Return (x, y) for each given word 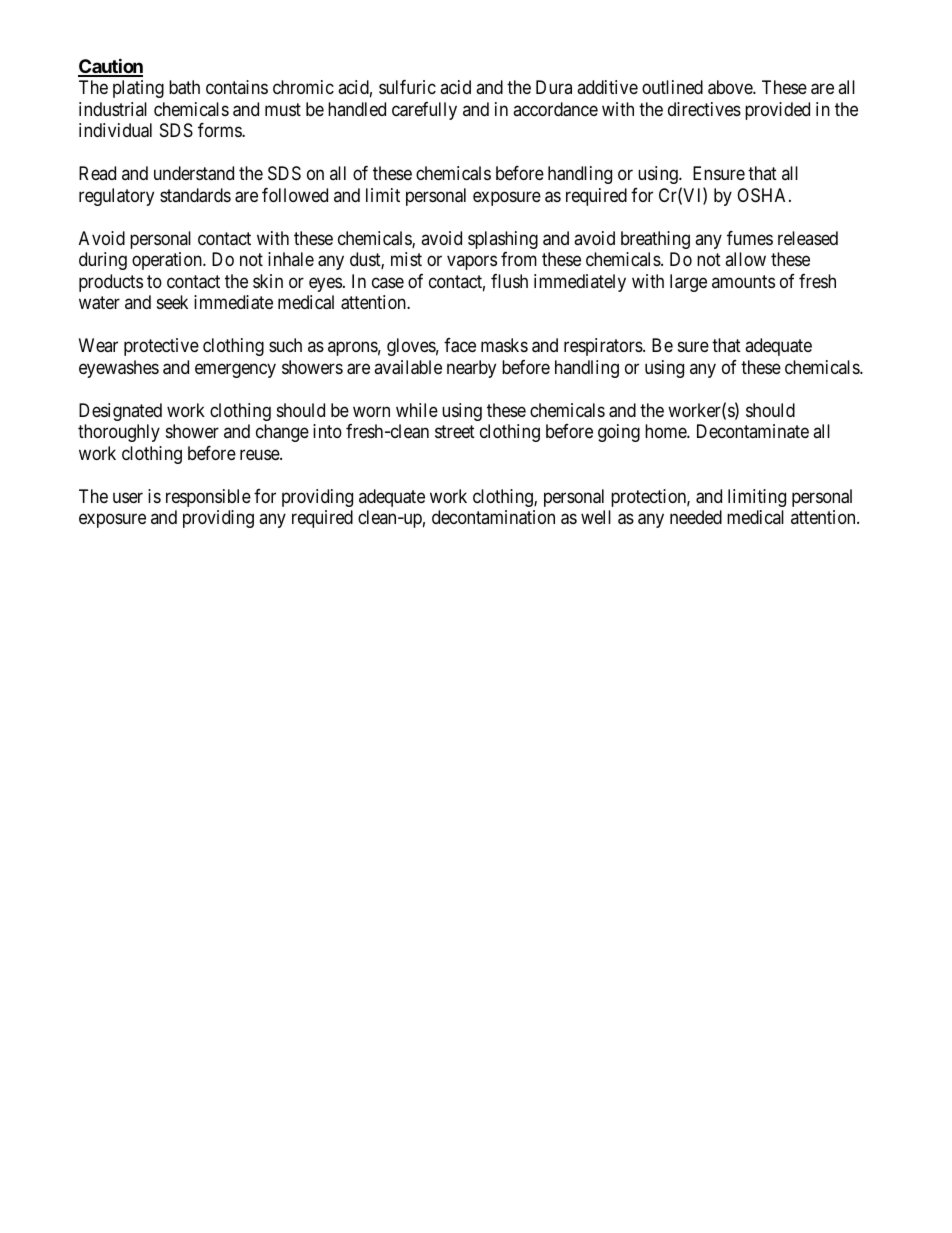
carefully (424, 111)
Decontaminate (753, 431)
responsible (208, 498)
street (455, 431)
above (731, 87)
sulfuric (407, 87)
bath (184, 87)
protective (161, 347)
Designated (120, 412)
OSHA (763, 195)
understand (194, 173)
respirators (604, 347)
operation (168, 261)
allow (745, 259)
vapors (472, 263)
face (460, 345)
